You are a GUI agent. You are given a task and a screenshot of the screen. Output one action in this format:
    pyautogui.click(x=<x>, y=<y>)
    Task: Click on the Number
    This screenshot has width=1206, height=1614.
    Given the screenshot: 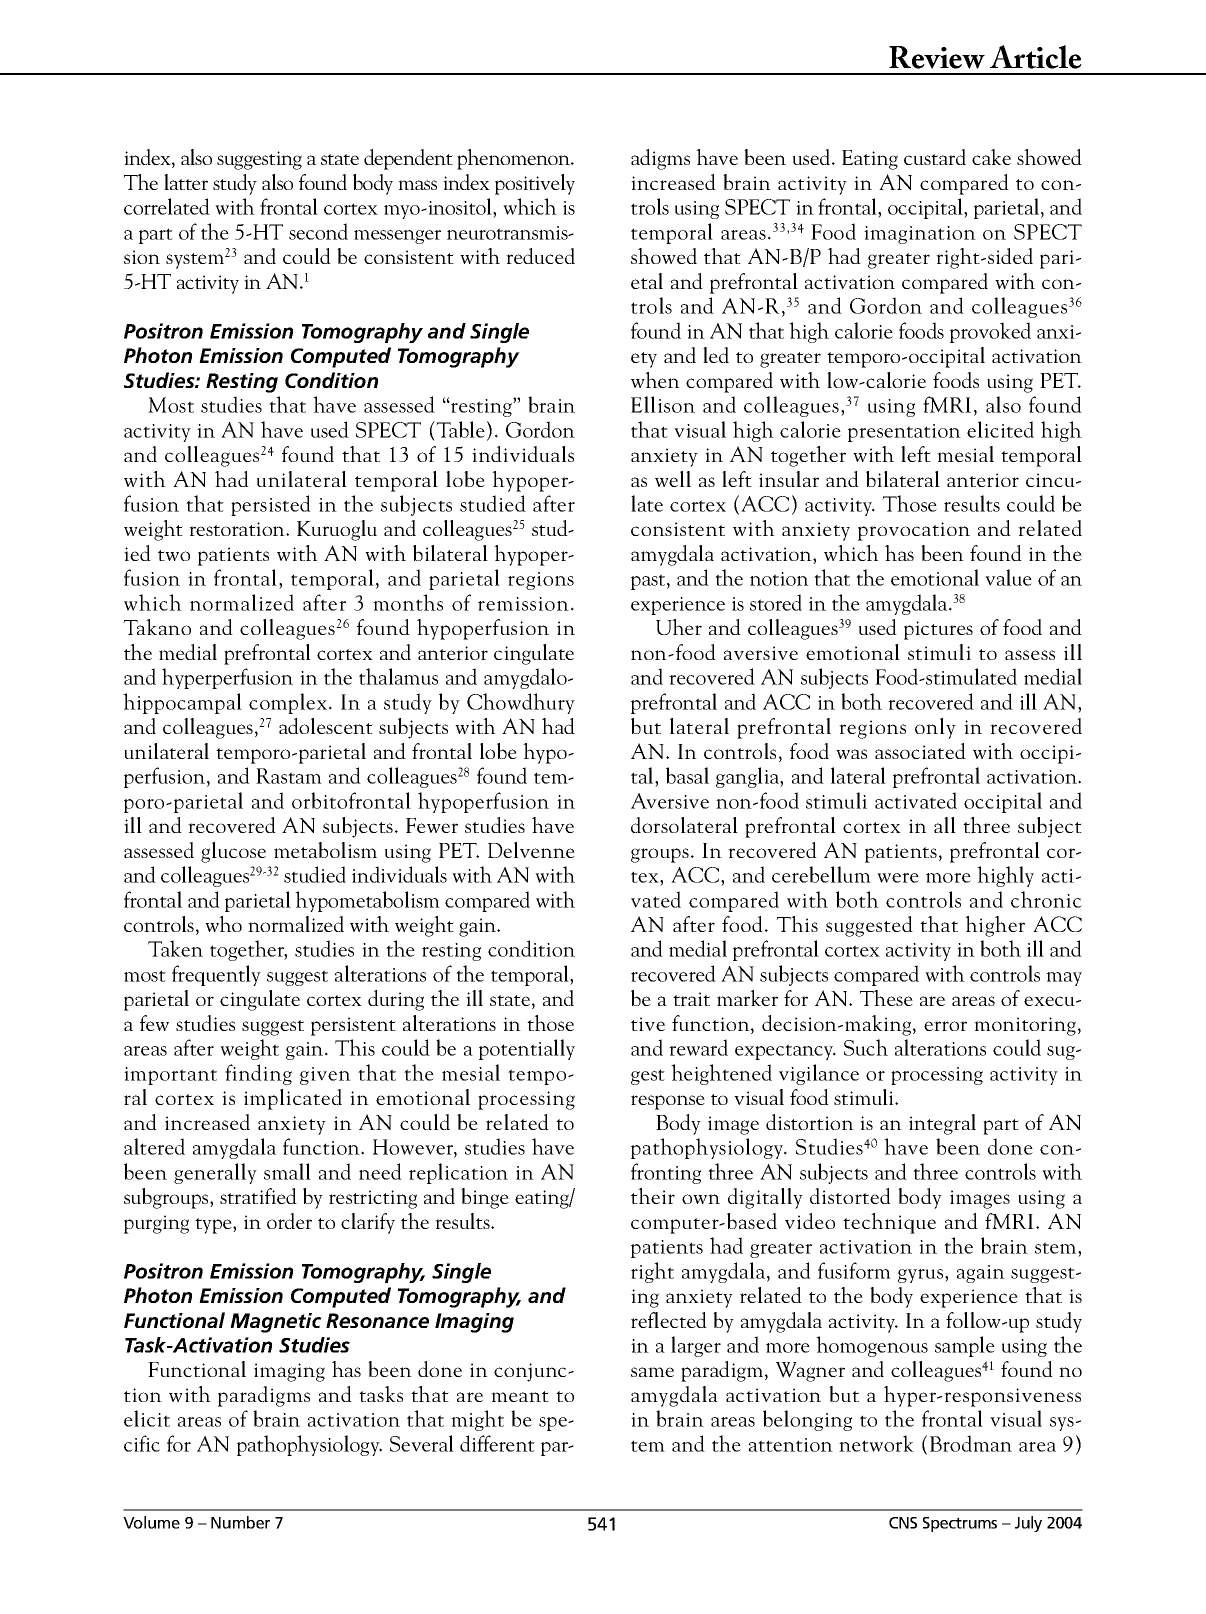 What is the action you would take?
    pyautogui.click(x=240, y=1522)
